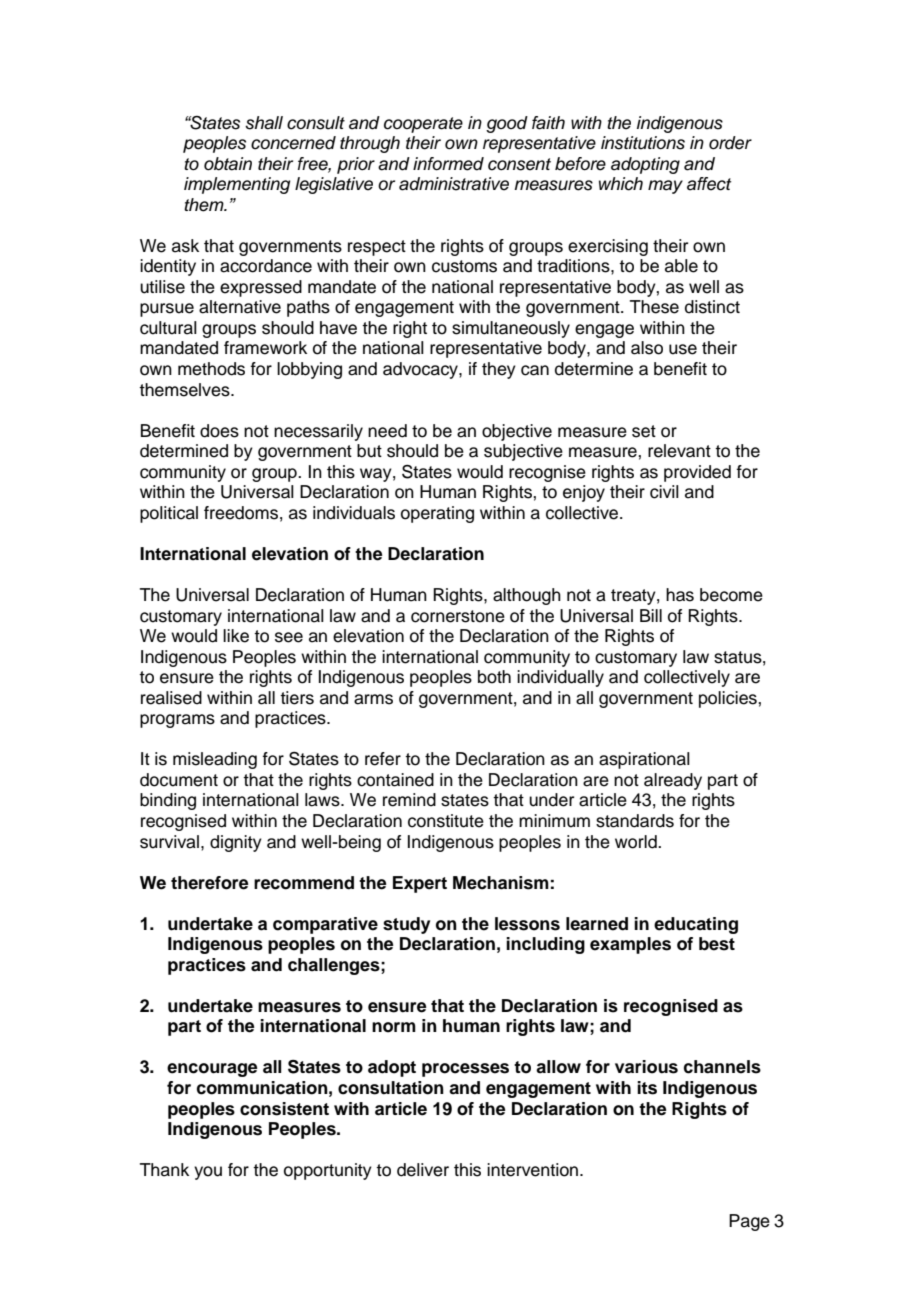 The image size is (924, 1308). I want to click on informed, so click(448, 164).
